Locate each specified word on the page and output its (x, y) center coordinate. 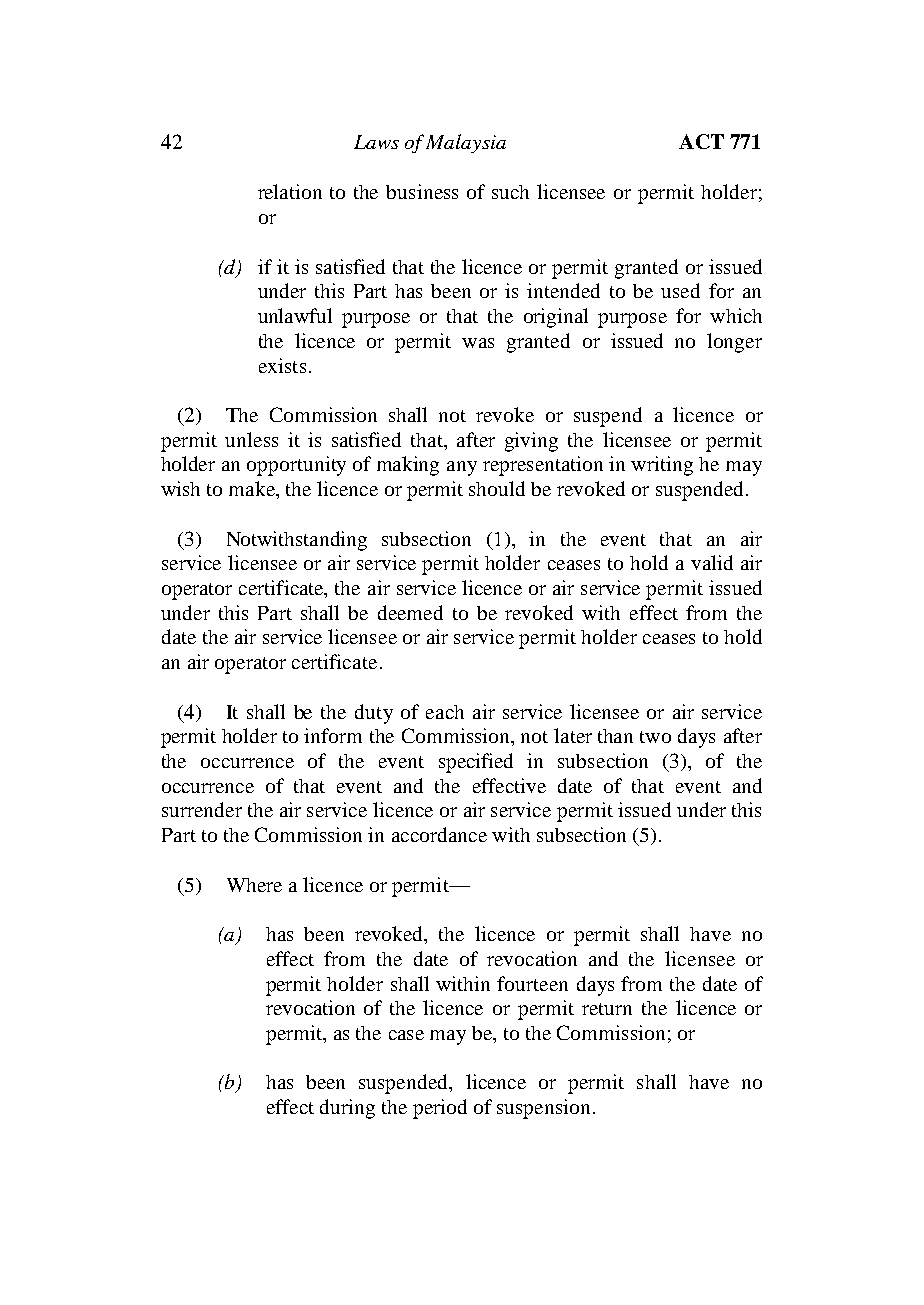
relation (290, 191)
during (347, 1109)
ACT (701, 141)
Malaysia (466, 143)
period (440, 1109)
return (607, 1009)
